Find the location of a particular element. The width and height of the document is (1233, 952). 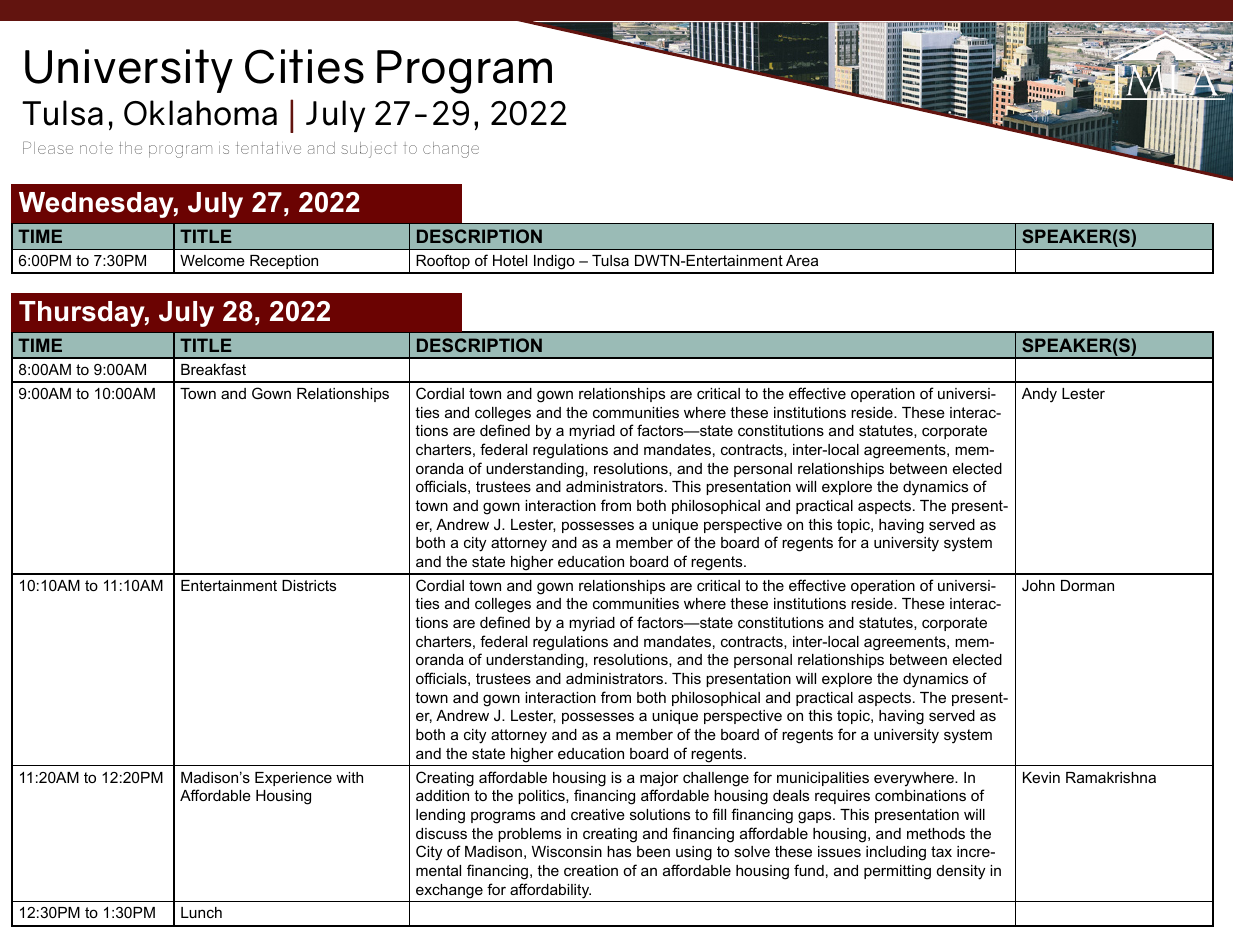

Oklahoma is located at coordinates (200, 113).
